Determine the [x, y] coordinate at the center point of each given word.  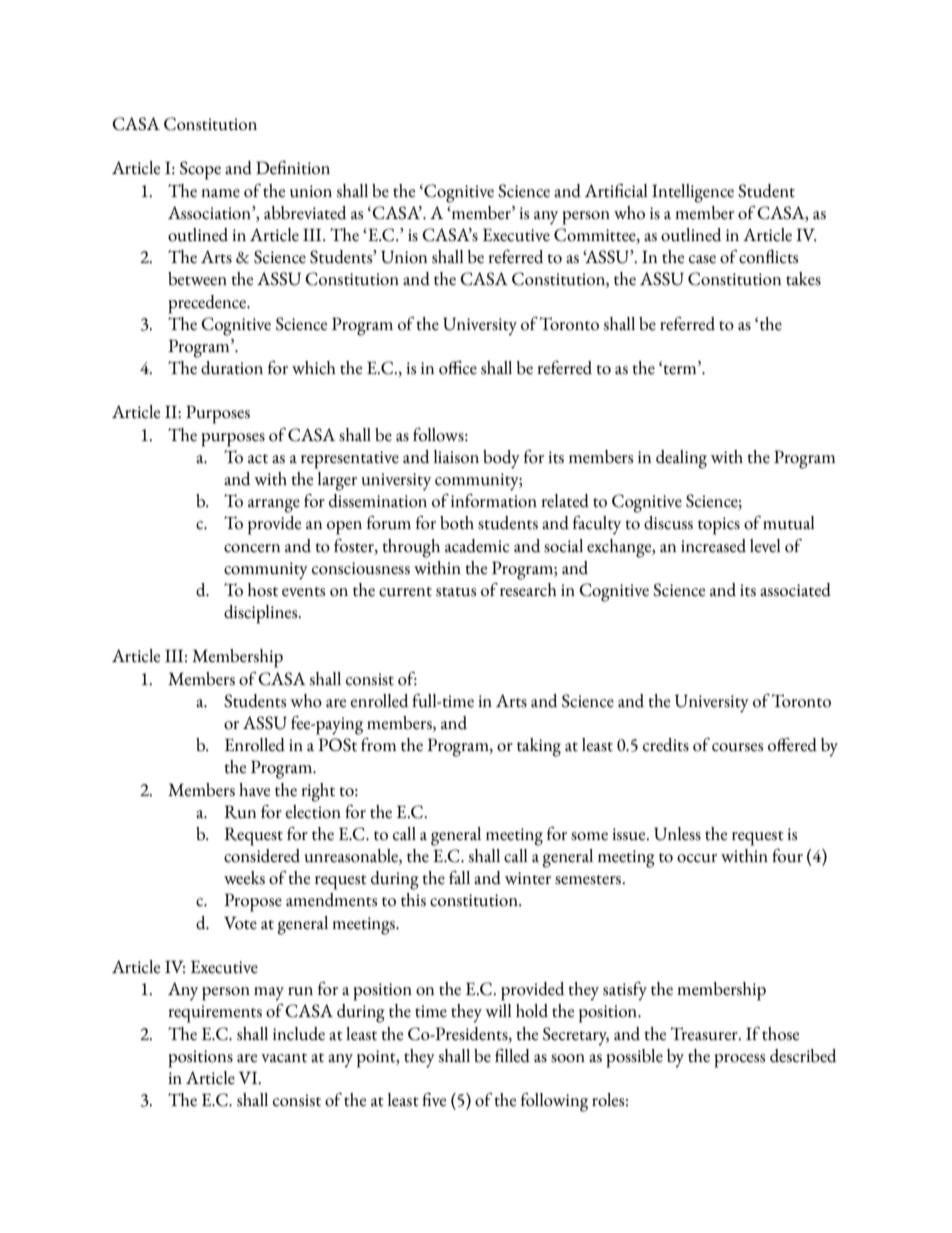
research [528, 590]
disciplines [262, 614]
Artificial [616, 191]
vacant [284, 1058]
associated [795, 590]
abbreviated [305, 213]
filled [512, 1056]
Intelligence [693, 193]
